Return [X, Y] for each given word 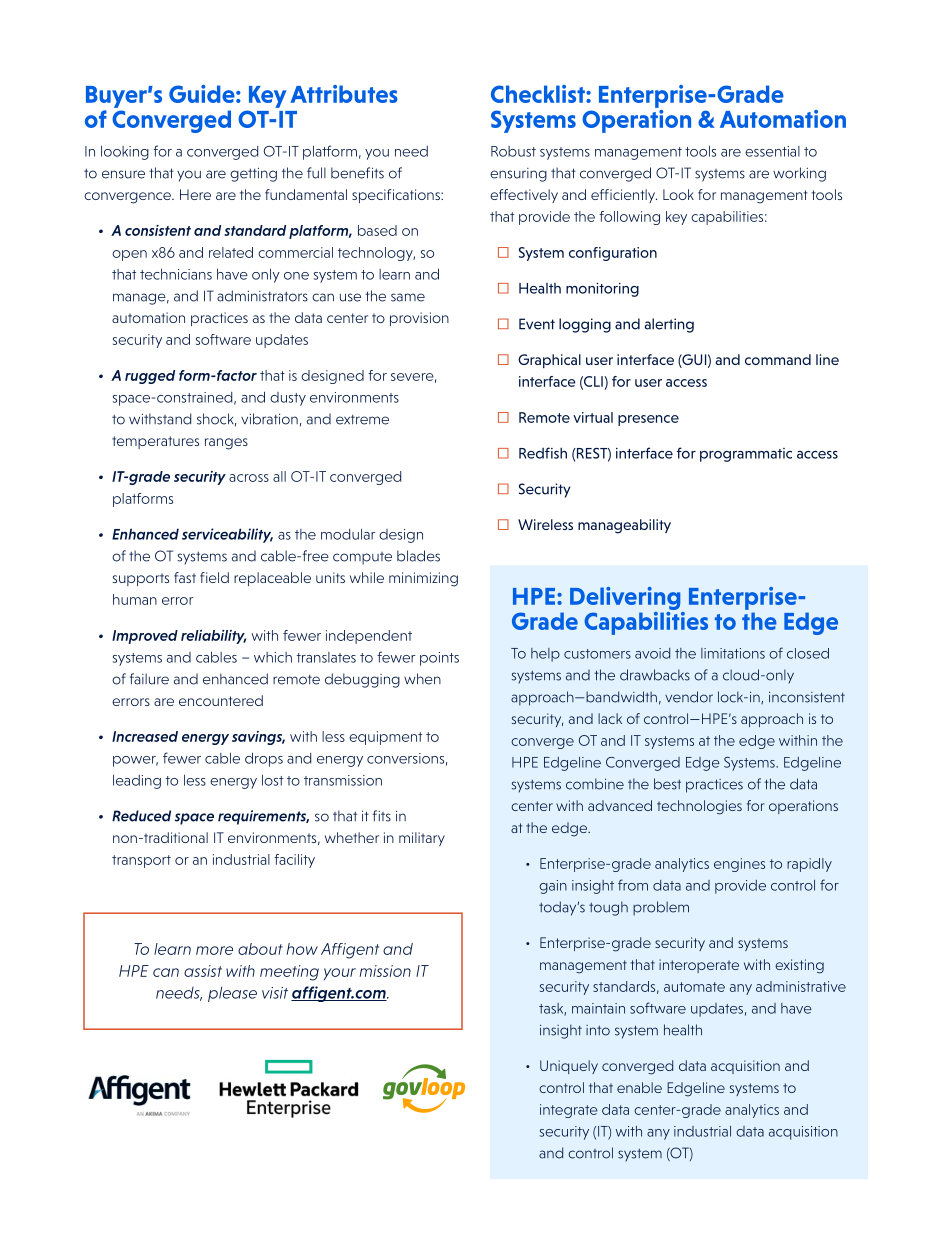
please [232, 994]
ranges [226, 444]
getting [253, 174]
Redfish [543, 453]
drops [264, 760]
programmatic [746, 455]
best [667, 784]
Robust [513, 151]
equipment [385, 738]
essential [772, 151]
